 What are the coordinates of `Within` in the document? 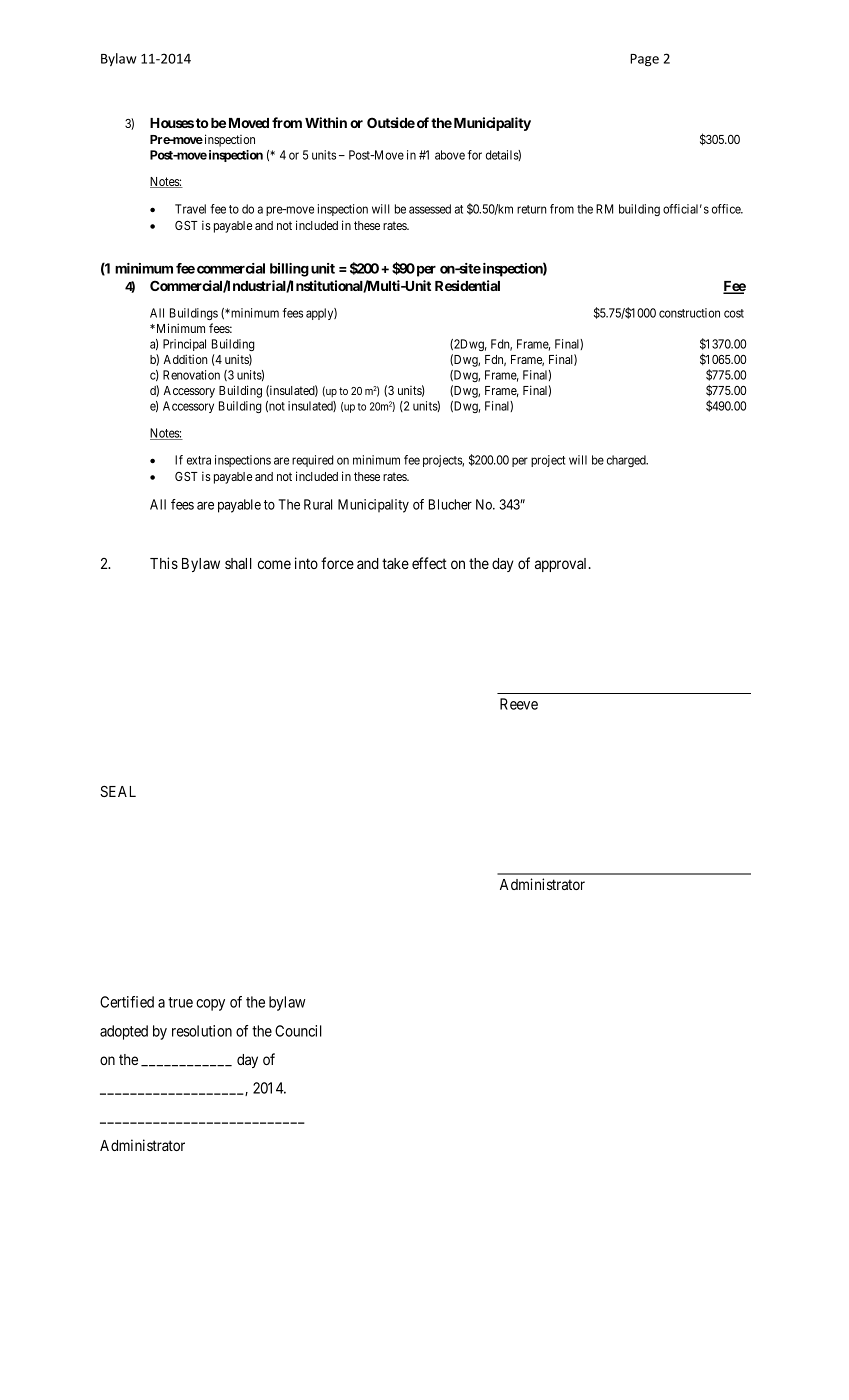 It's located at (326, 122).
